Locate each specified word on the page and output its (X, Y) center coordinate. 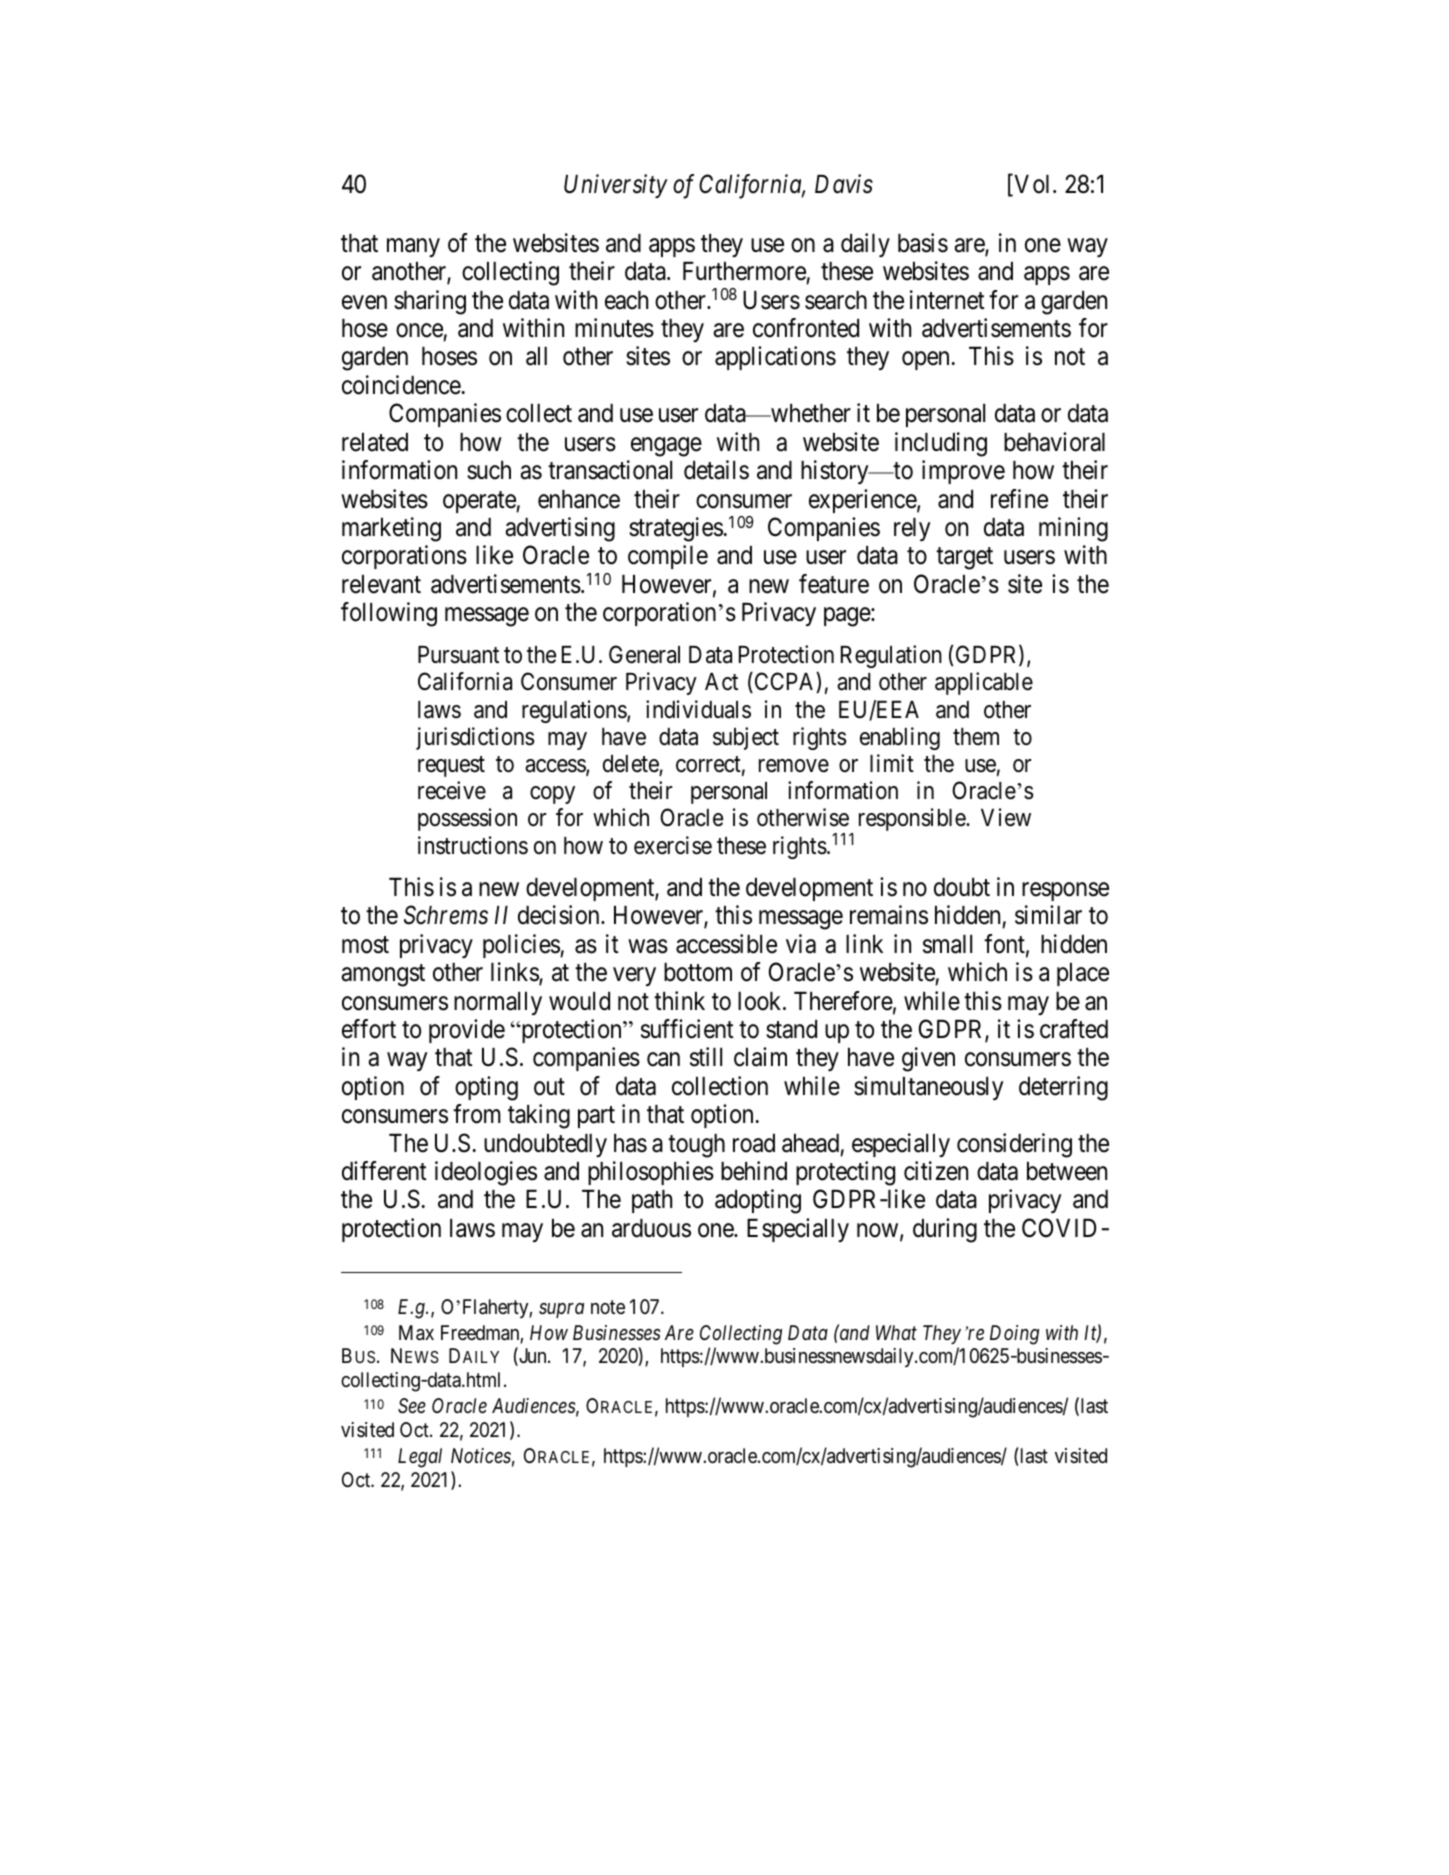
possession (467, 819)
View (1006, 817)
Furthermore (744, 271)
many (413, 247)
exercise (673, 845)
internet (947, 300)
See (412, 1406)
